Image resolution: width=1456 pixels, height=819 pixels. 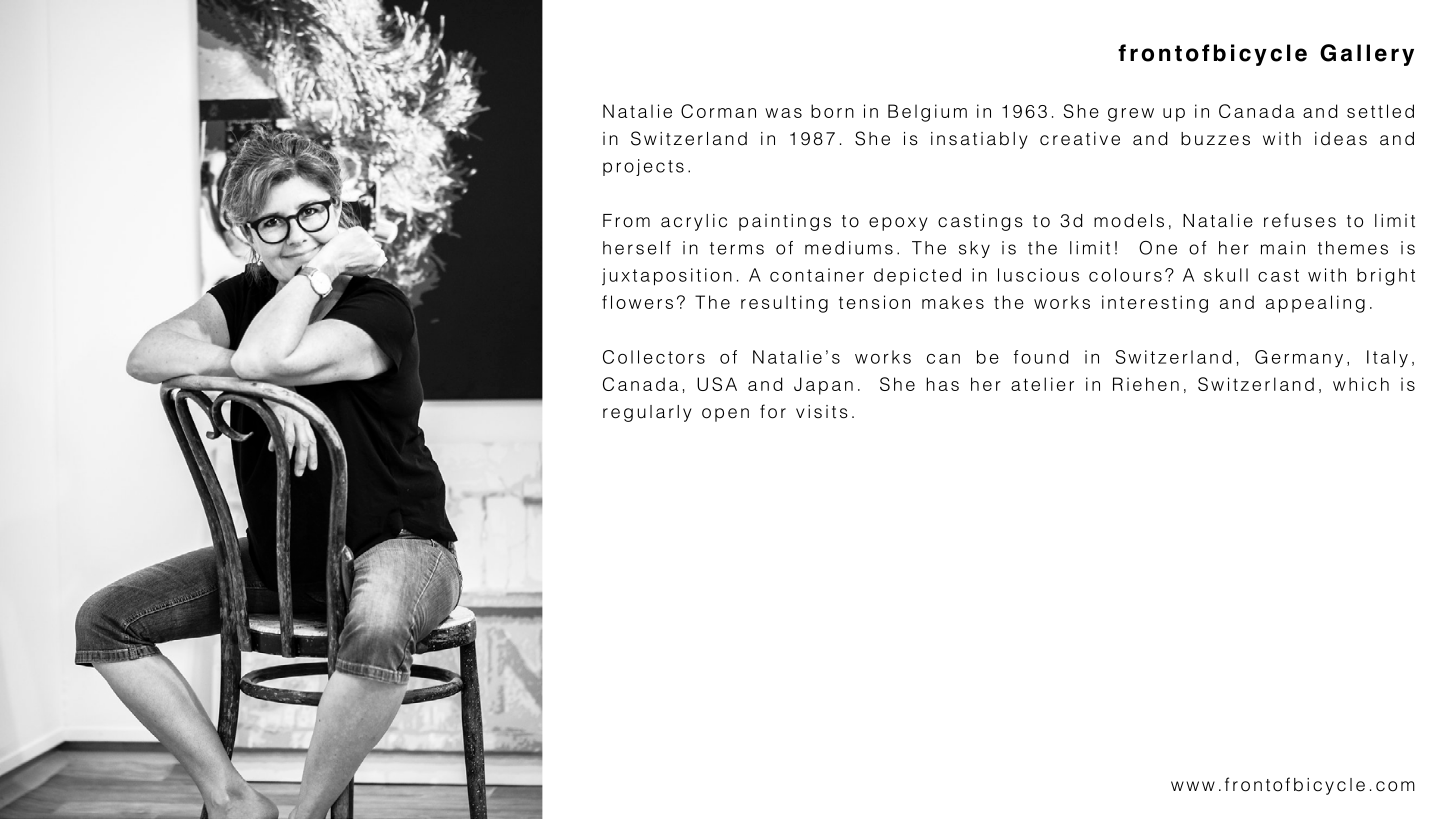 What do you see at coordinates (974, 249) in the screenshot?
I see `sky` at bounding box center [974, 249].
